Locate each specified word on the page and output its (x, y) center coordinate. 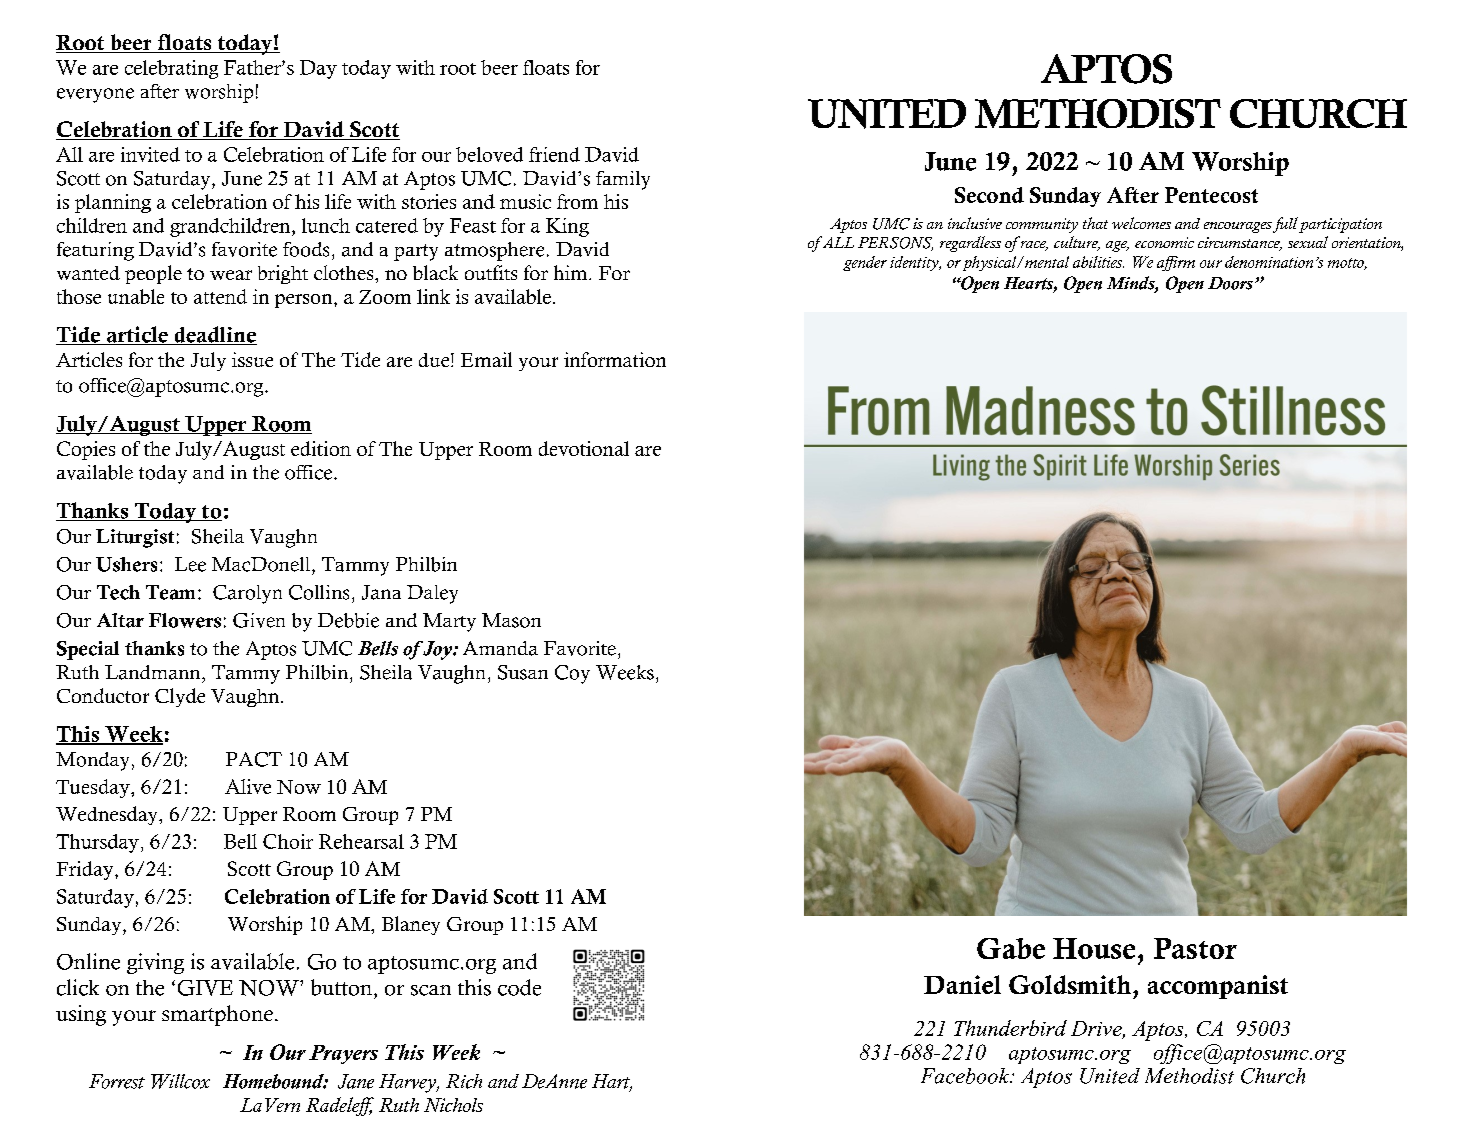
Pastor (1195, 948)
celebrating (171, 69)
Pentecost (1211, 195)
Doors (1230, 283)
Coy (572, 674)
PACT (254, 759)
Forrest (117, 1081)
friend (554, 154)
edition (321, 448)
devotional (584, 448)
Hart (612, 1082)
